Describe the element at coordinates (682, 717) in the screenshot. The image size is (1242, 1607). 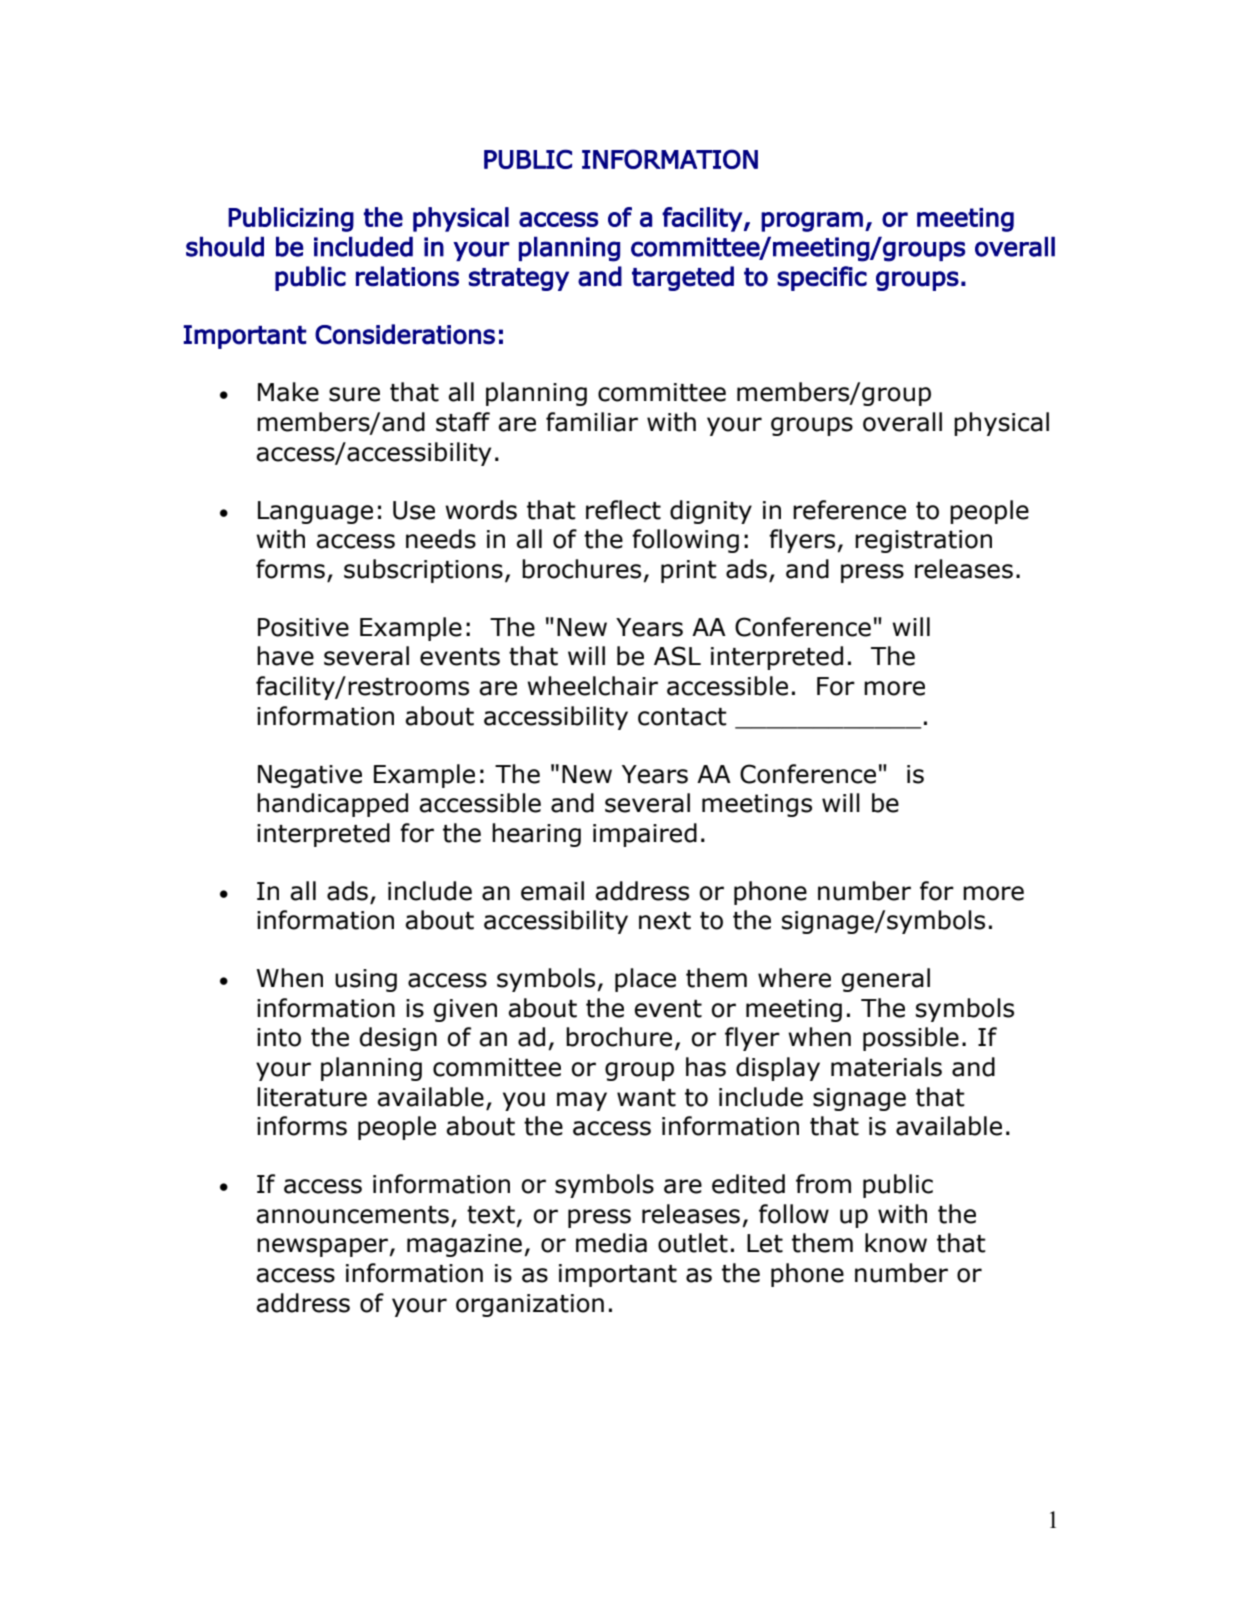
I see `contact` at that location.
